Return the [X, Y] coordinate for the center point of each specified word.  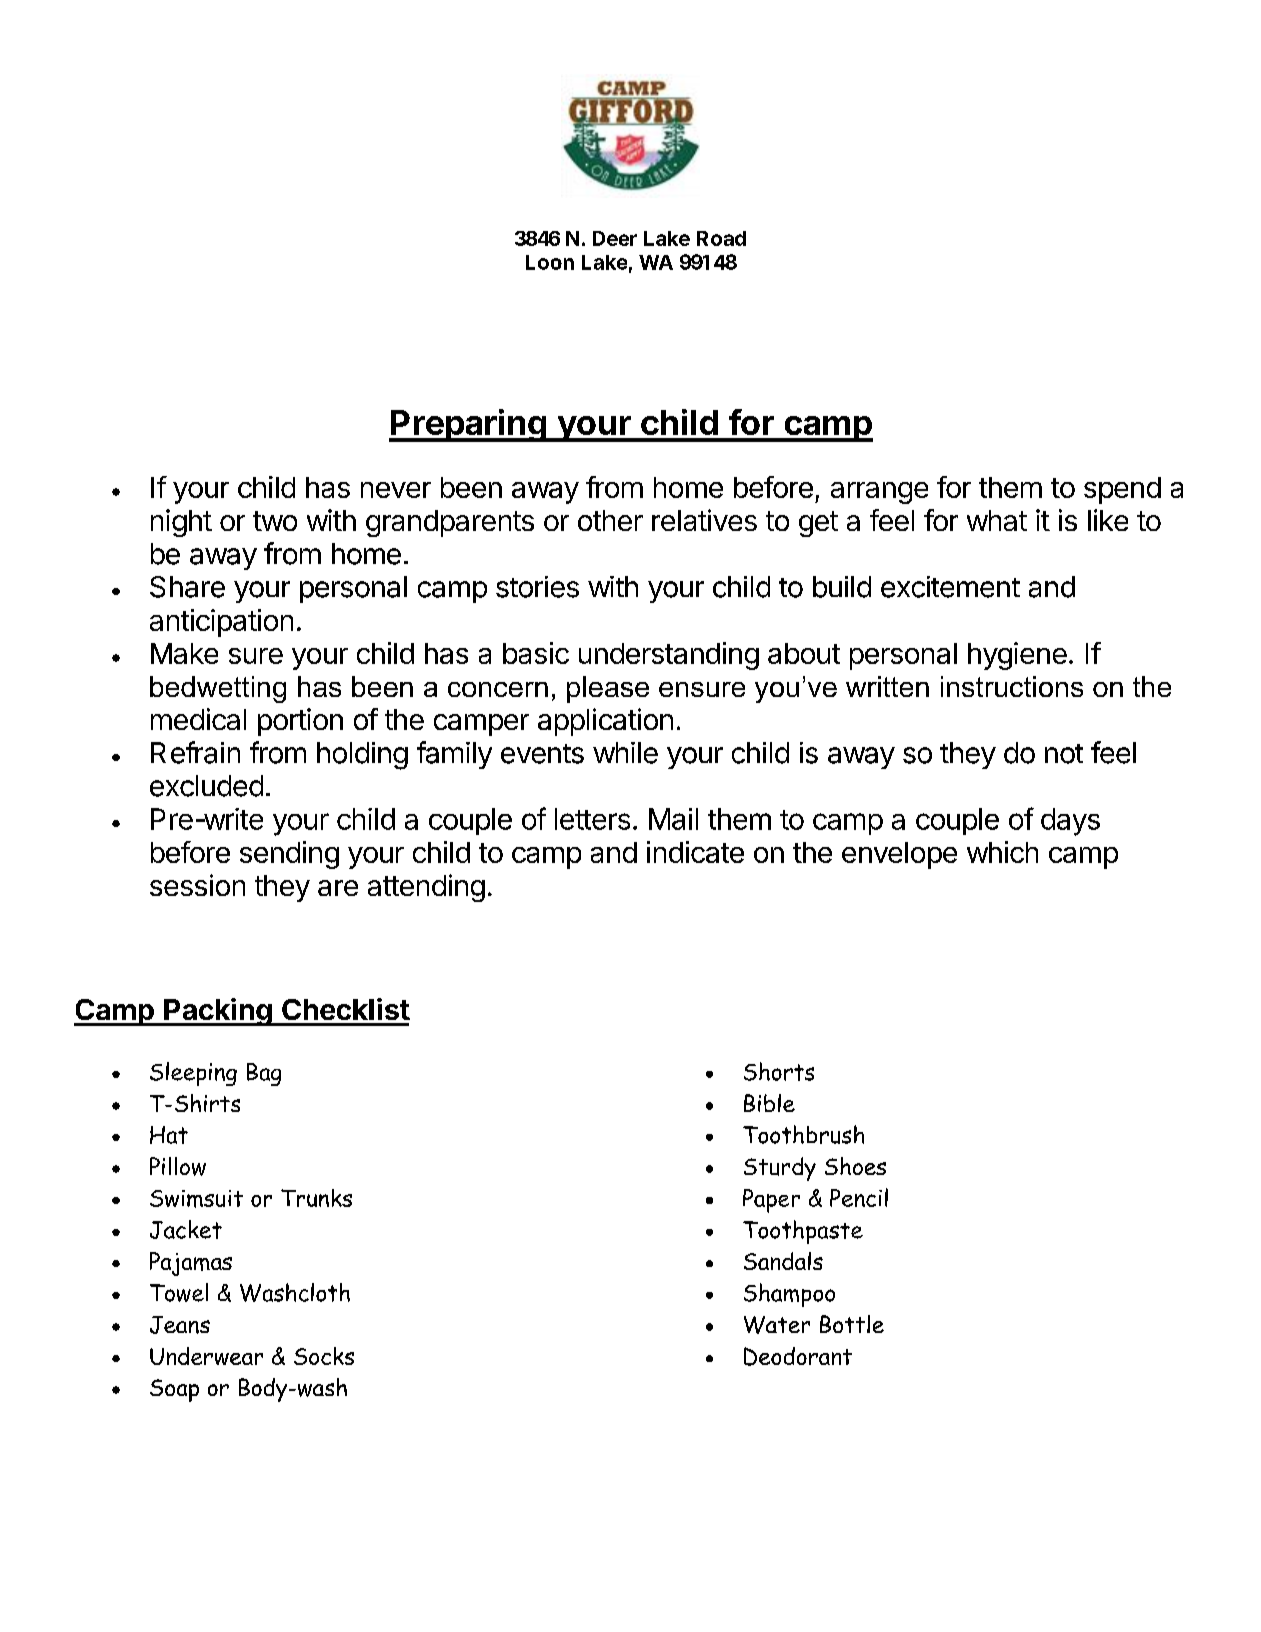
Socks [324, 1356]
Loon [550, 262]
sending [289, 855]
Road [721, 238]
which [1002, 852]
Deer [615, 238]
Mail [673, 819]
